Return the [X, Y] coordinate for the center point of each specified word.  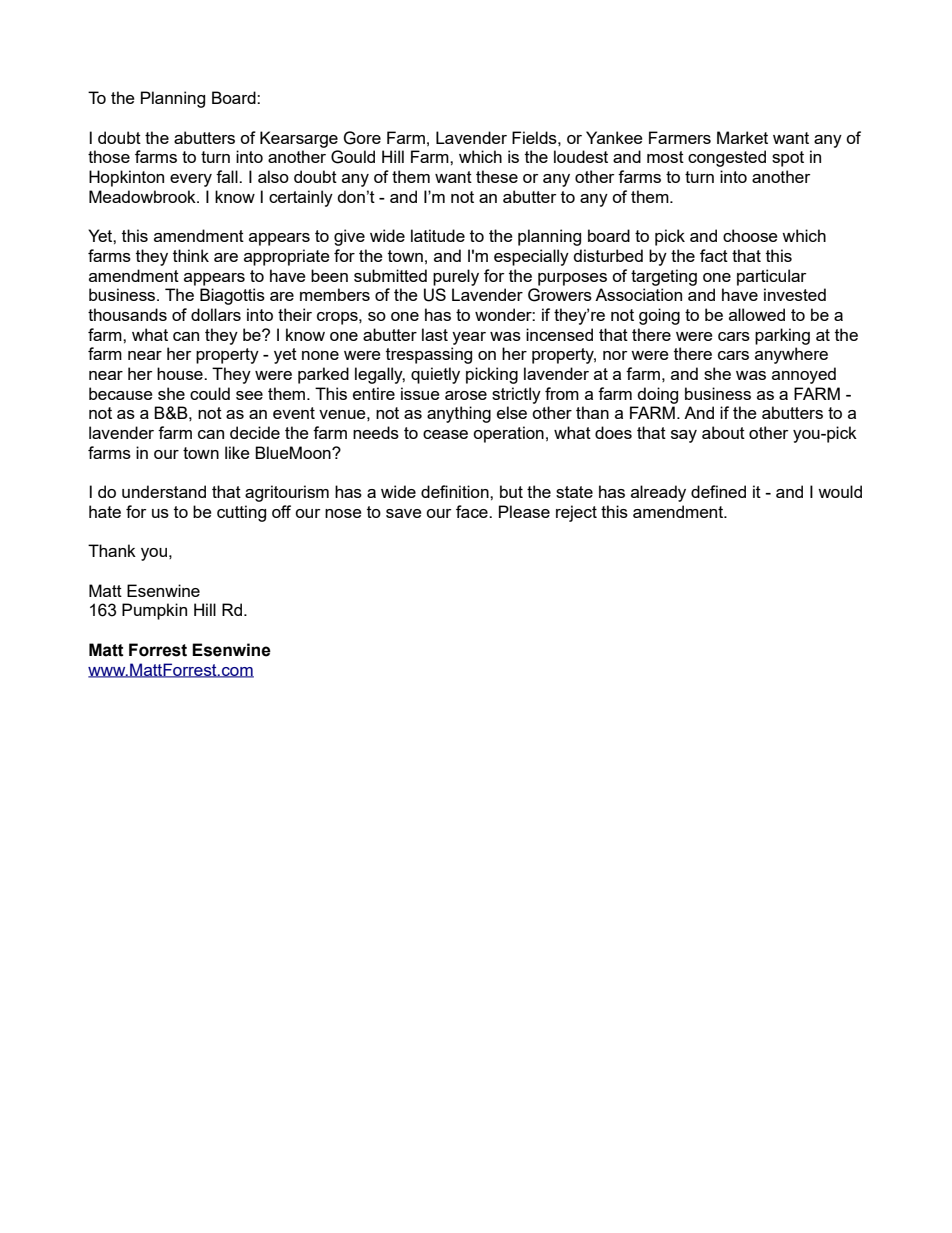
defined [718, 491]
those [109, 156]
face [473, 511]
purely [456, 277]
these [497, 176]
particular [772, 277]
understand [164, 491]
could [210, 393]
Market [742, 137]
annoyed [804, 375]
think [191, 255]
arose [466, 395]
